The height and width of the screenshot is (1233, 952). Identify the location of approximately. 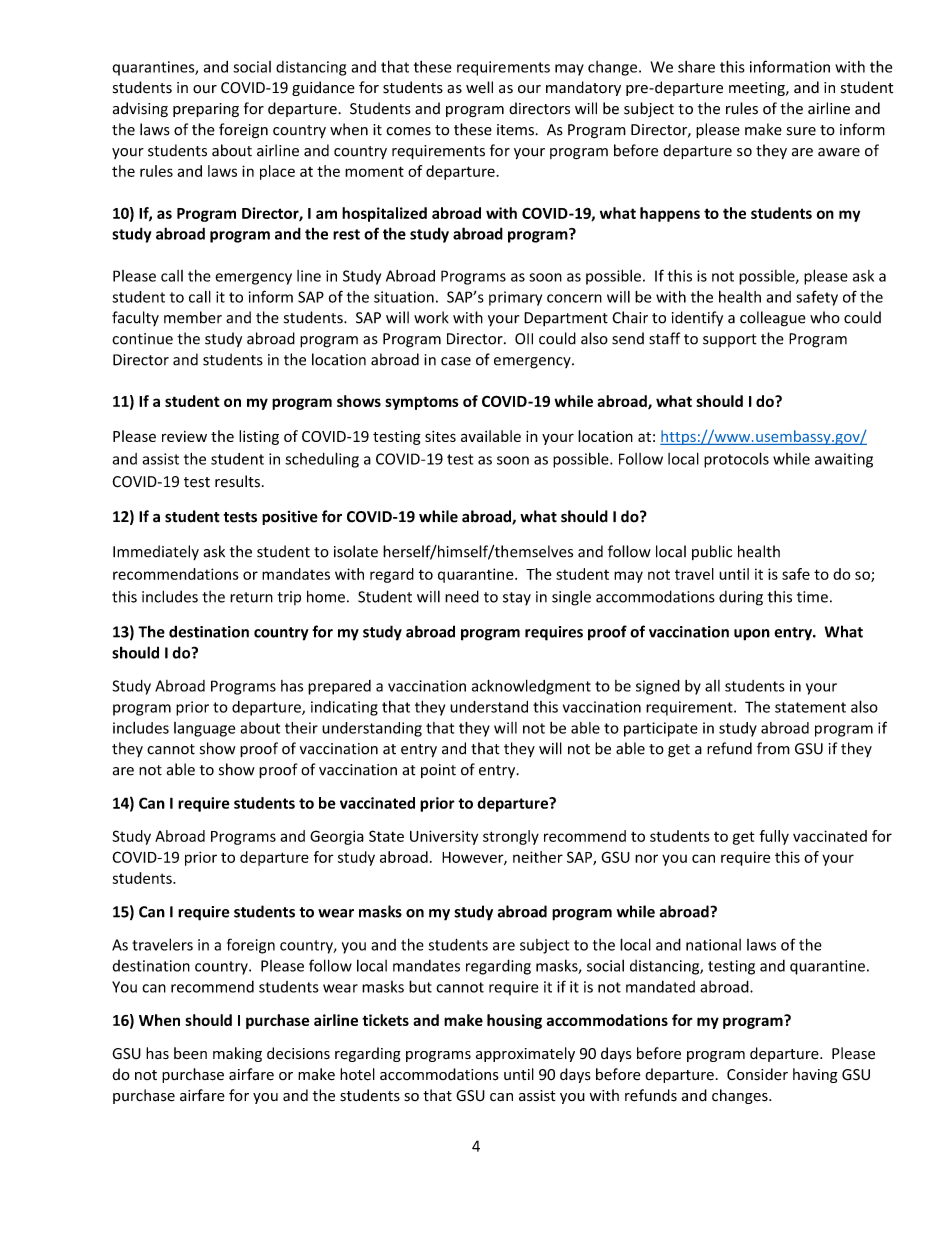
(525, 1054).
